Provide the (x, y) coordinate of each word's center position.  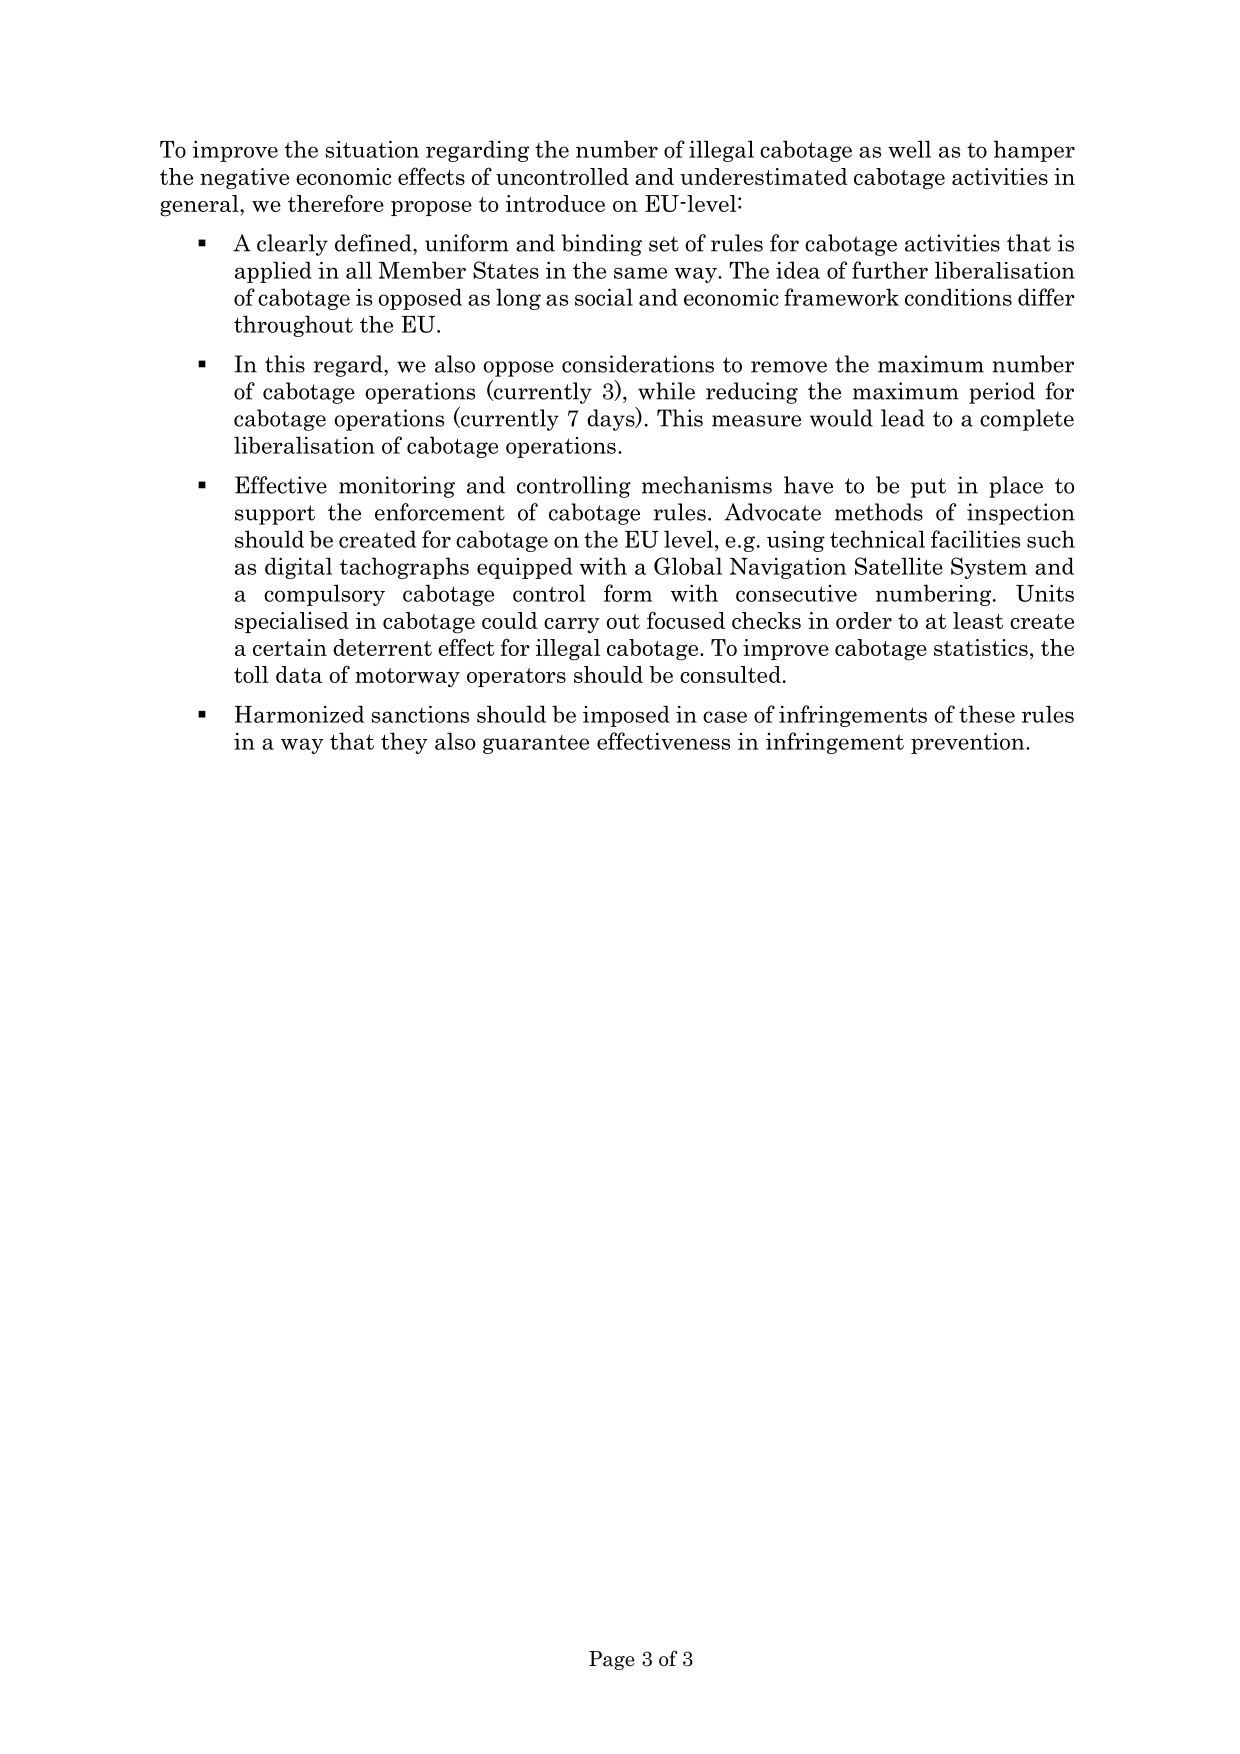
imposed (626, 716)
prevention (969, 743)
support (275, 515)
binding (602, 245)
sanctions (420, 714)
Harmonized (299, 714)
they (404, 743)
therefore (336, 203)
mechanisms (707, 485)
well (909, 149)
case (725, 717)
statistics (981, 647)
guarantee (536, 744)
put (928, 488)
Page (612, 1660)
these (987, 714)
